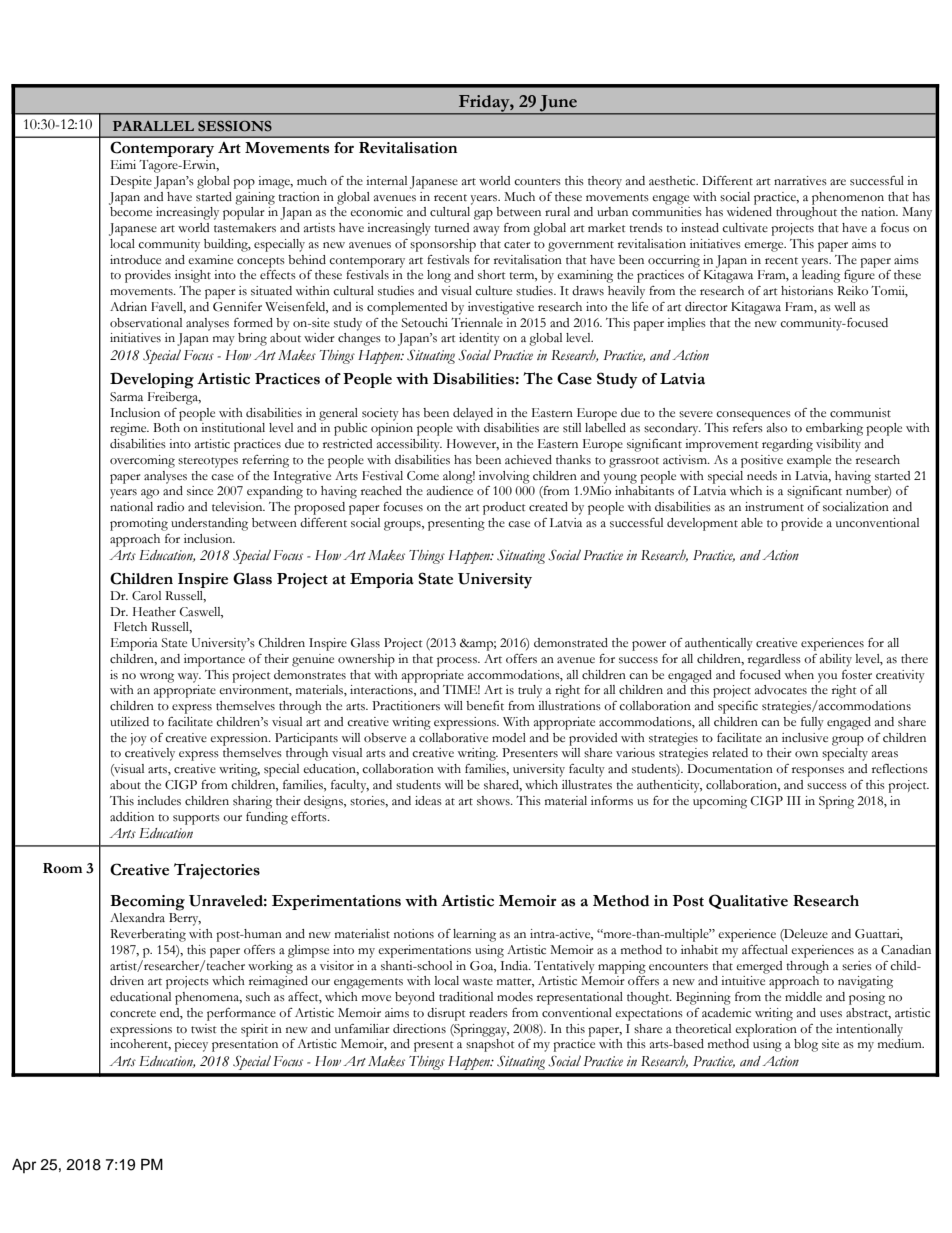 The height and width of the screenshot is (1233, 952). What do you see at coordinates (490, 1045) in the screenshot?
I see `snapshot` at bounding box center [490, 1045].
